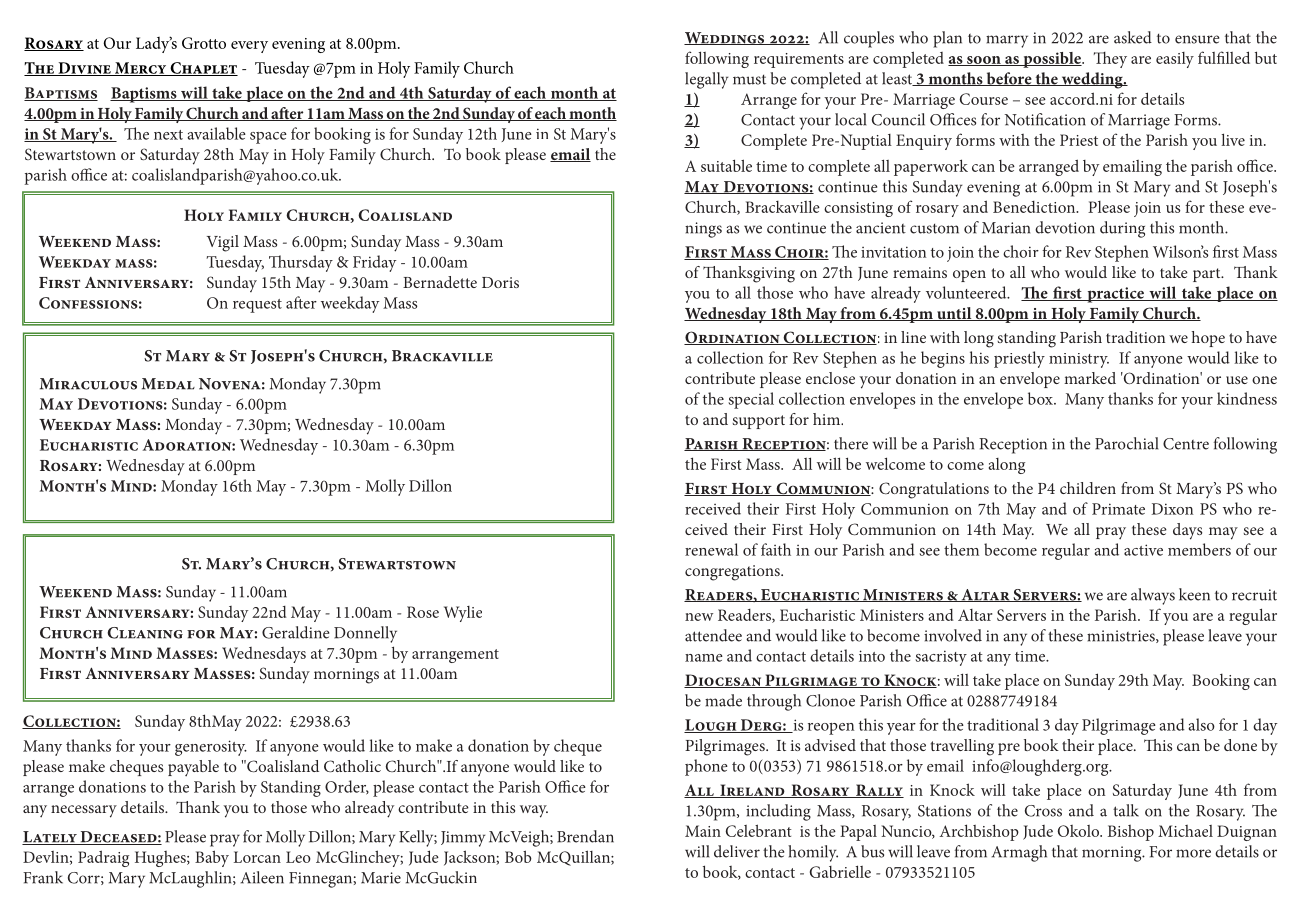  Describe the element at coordinates (953, 635) in the screenshot. I see `involved` at that location.
